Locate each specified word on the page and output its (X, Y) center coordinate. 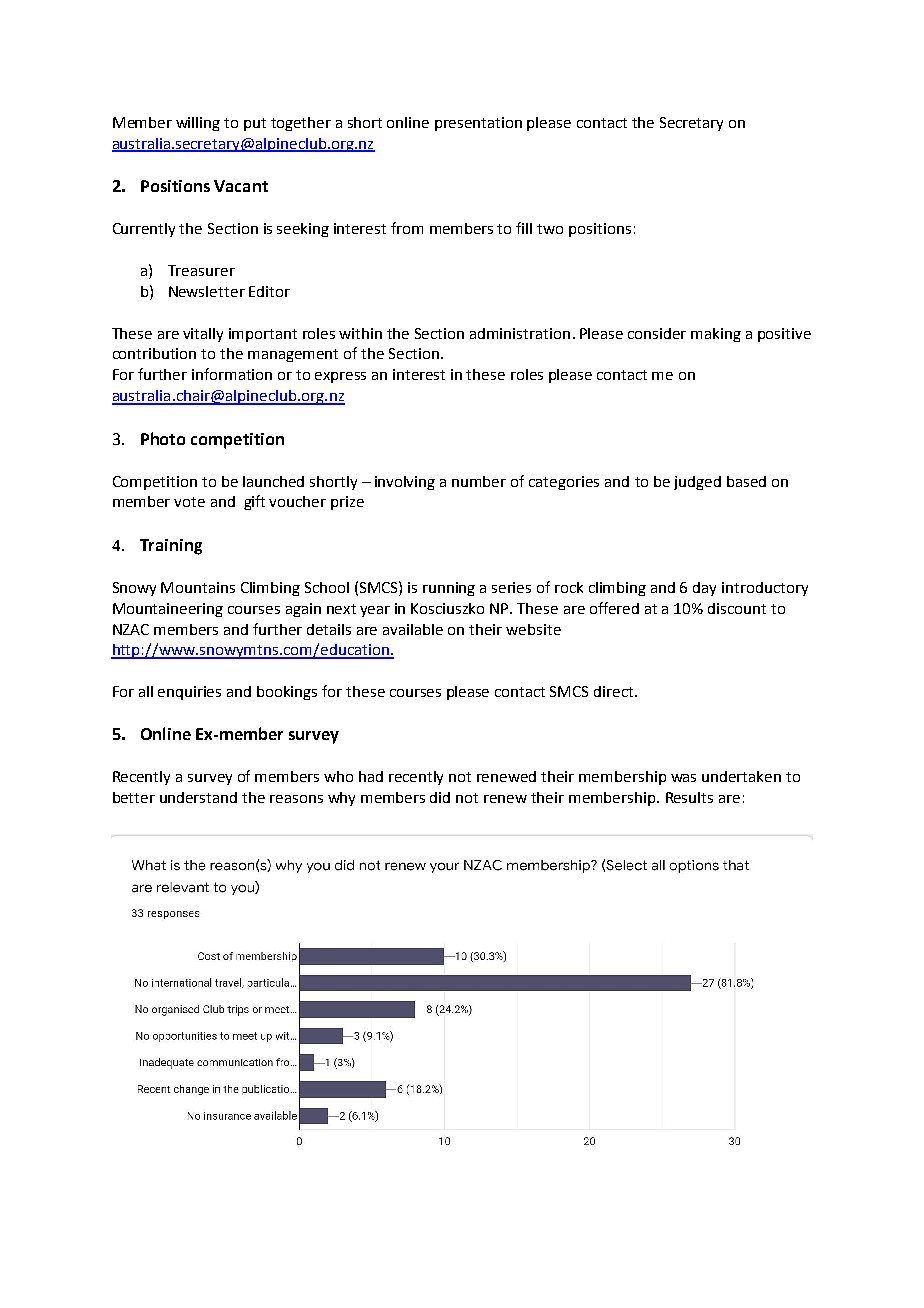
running (449, 589)
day (704, 589)
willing (198, 124)
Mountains (198, 587)
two (550, 229)
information (232, 374)
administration (520, 333)
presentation (478, 124)
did (440, 797)
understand (198, 797)
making (716, 335)
